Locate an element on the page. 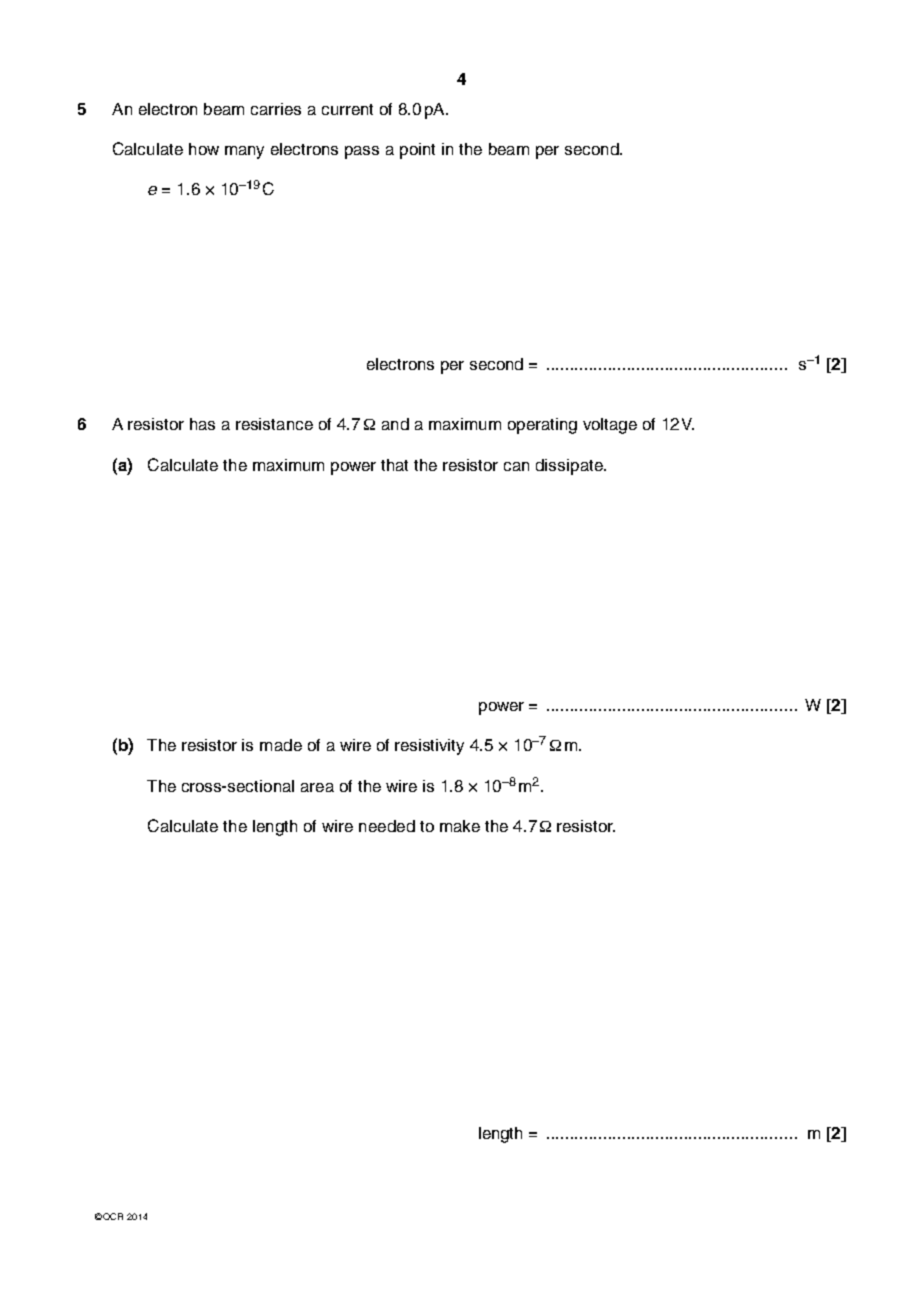 The width and height of the document is (924, 1308). made is located at coordinates (281, 745).
